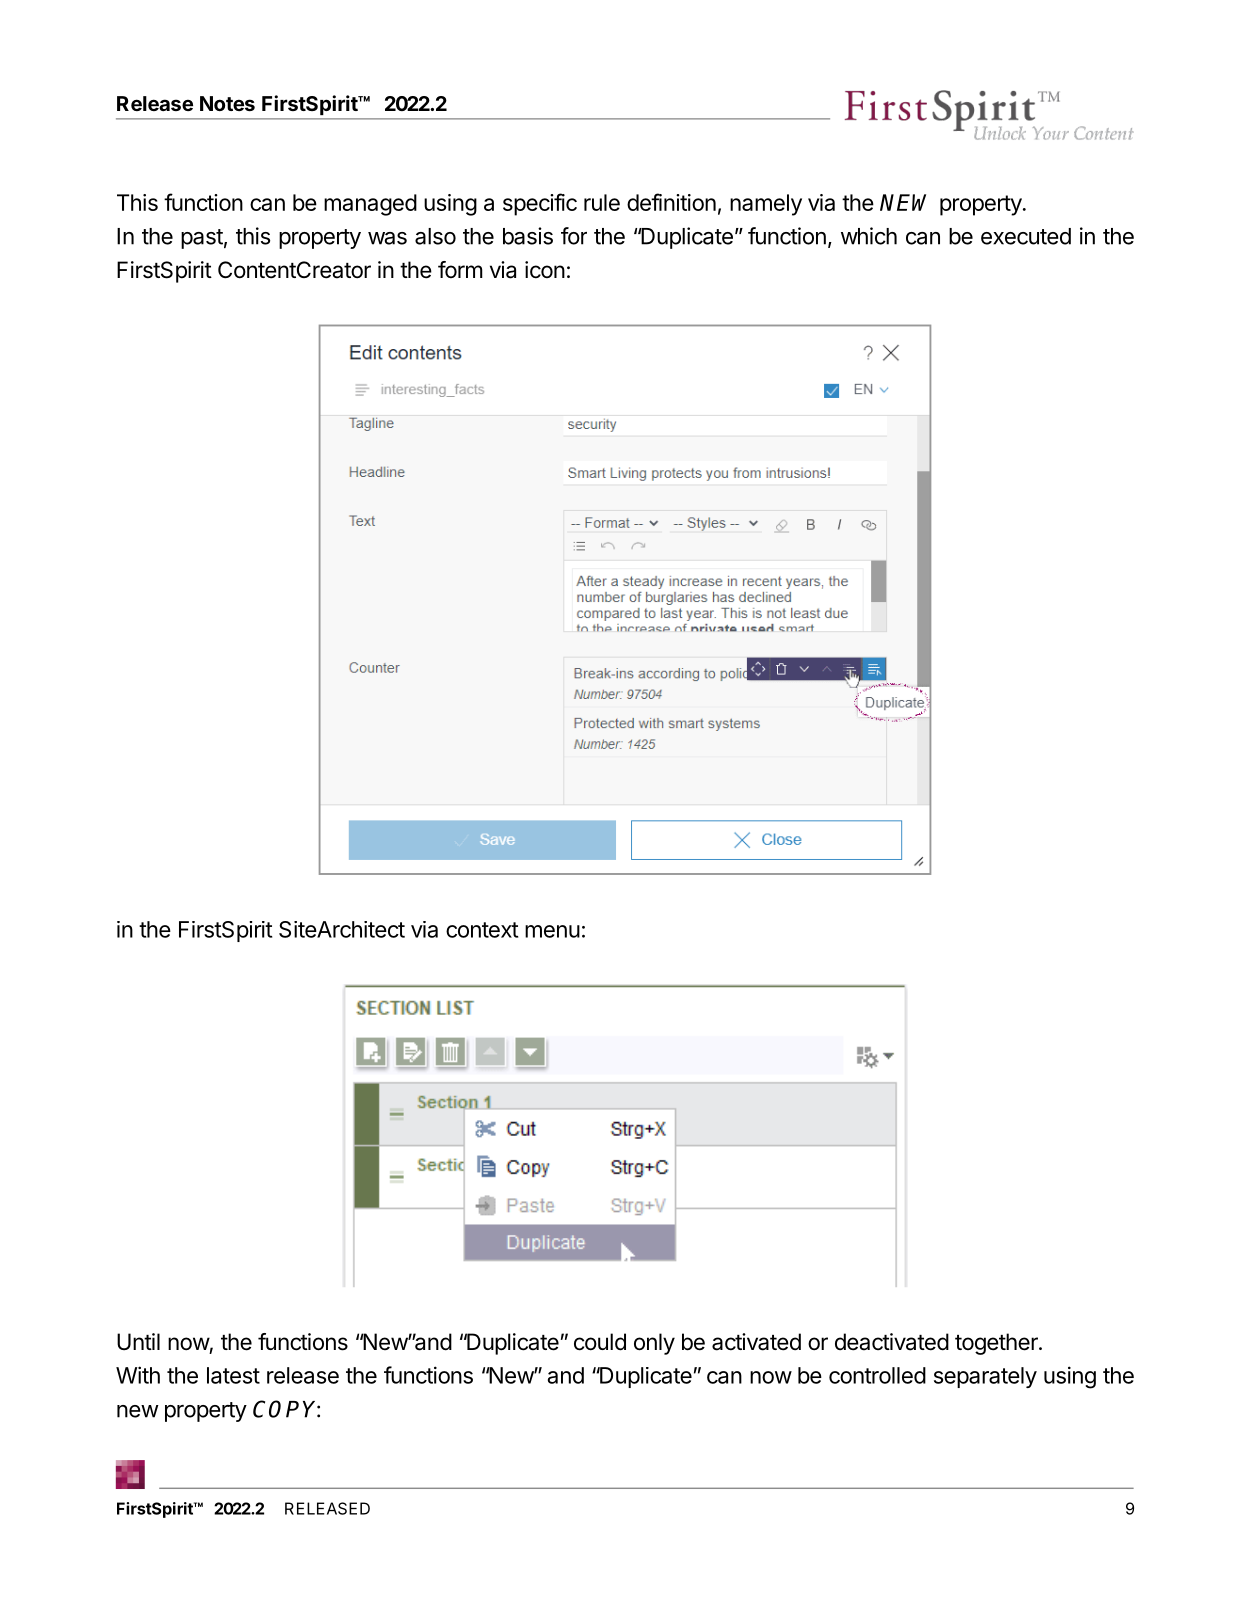  What do you see at coordinates (482, 930) in the image?
I see `context` at bounding box center [482, 930].
